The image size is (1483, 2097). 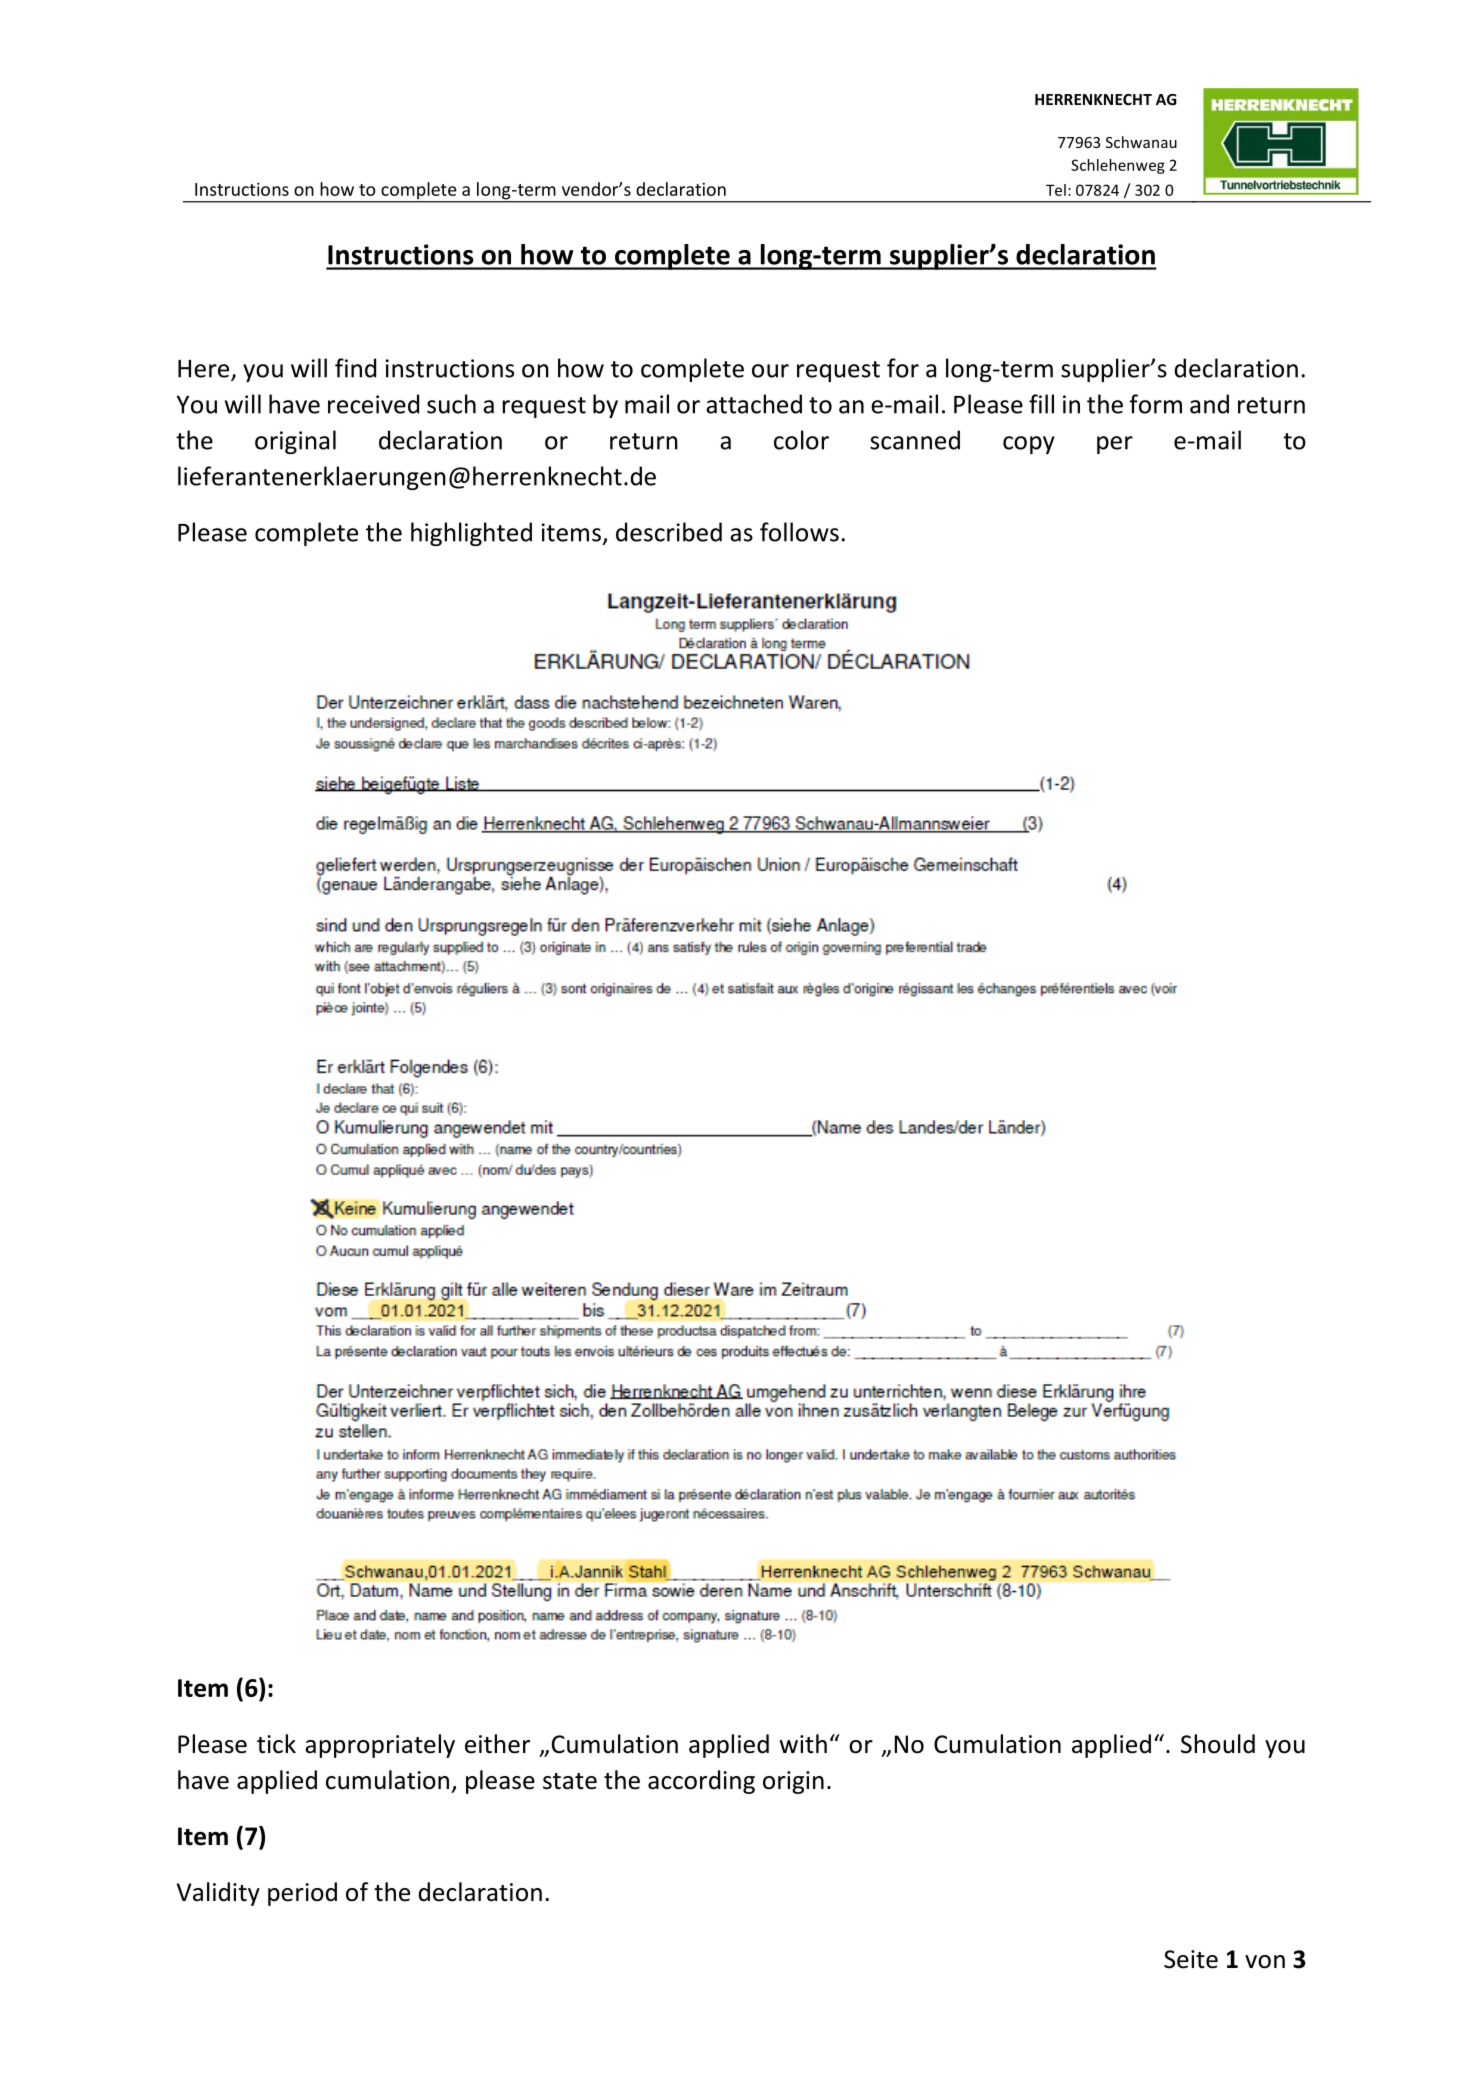 What do you see at coordinates (1155, 404) in the document?
I see `form` at bounding box center [1155, 404].
